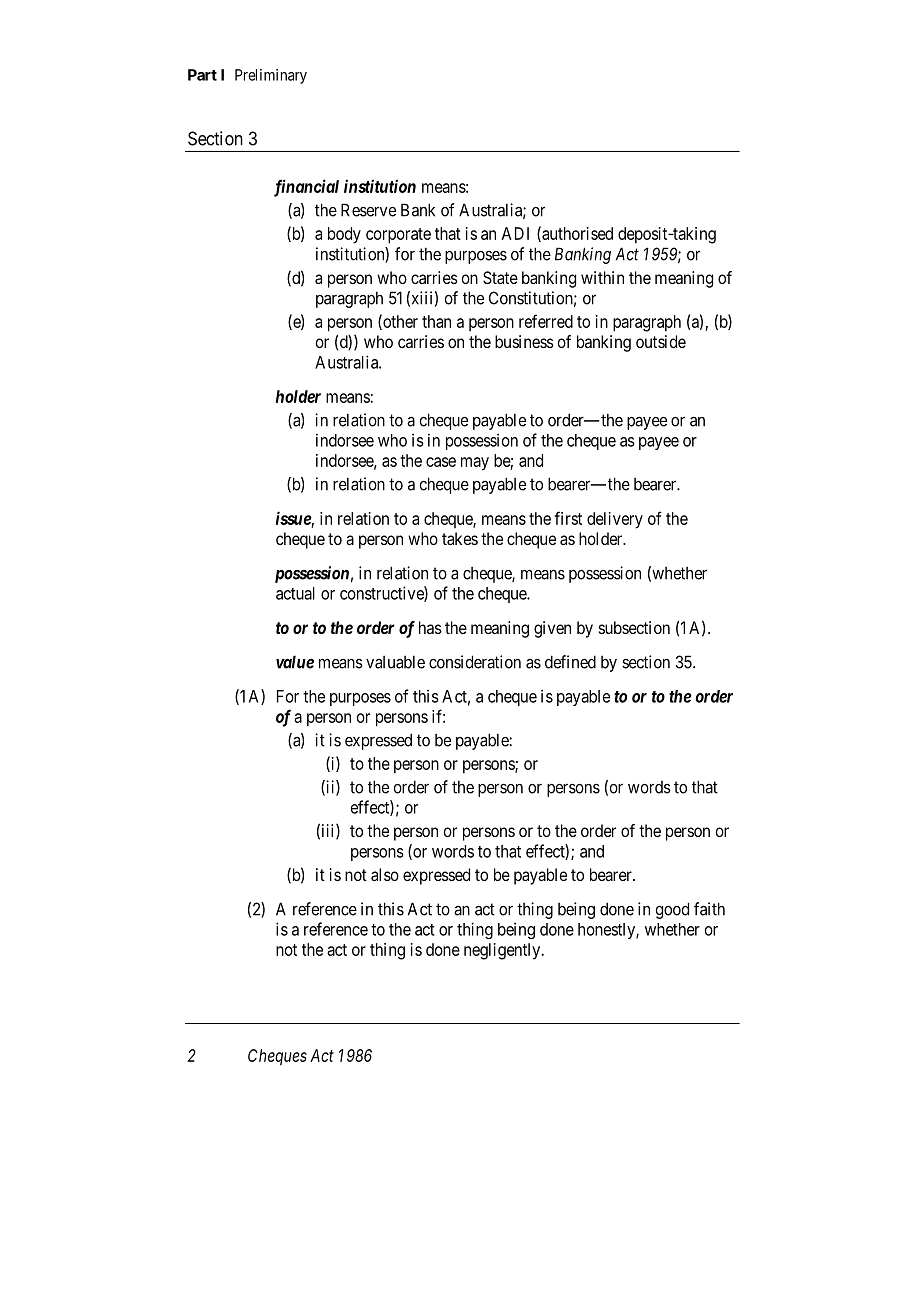  Describe the element at coordinates (503, 951) in the screenshot. I see `negligently` at that location.
